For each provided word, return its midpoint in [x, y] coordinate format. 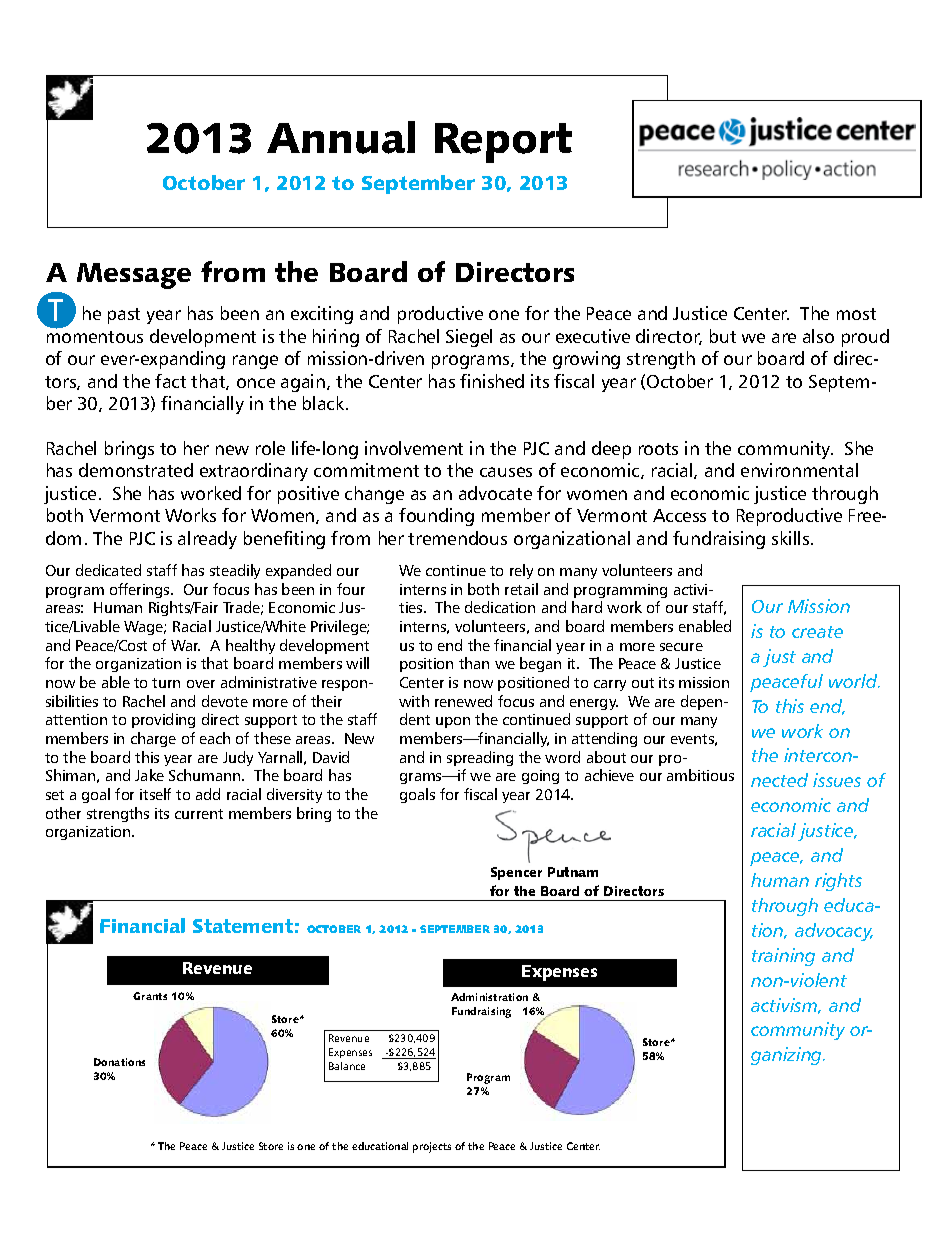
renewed [463, 701]
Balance [347, 1066]
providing [163, 720]
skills [792, 538]
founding [436, 517]
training [783, 957]
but [723, 336]
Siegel [469, 338]
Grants [150, 996]
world [854, 681]
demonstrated [136, 470]
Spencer [516, 873]
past [124, 316]
